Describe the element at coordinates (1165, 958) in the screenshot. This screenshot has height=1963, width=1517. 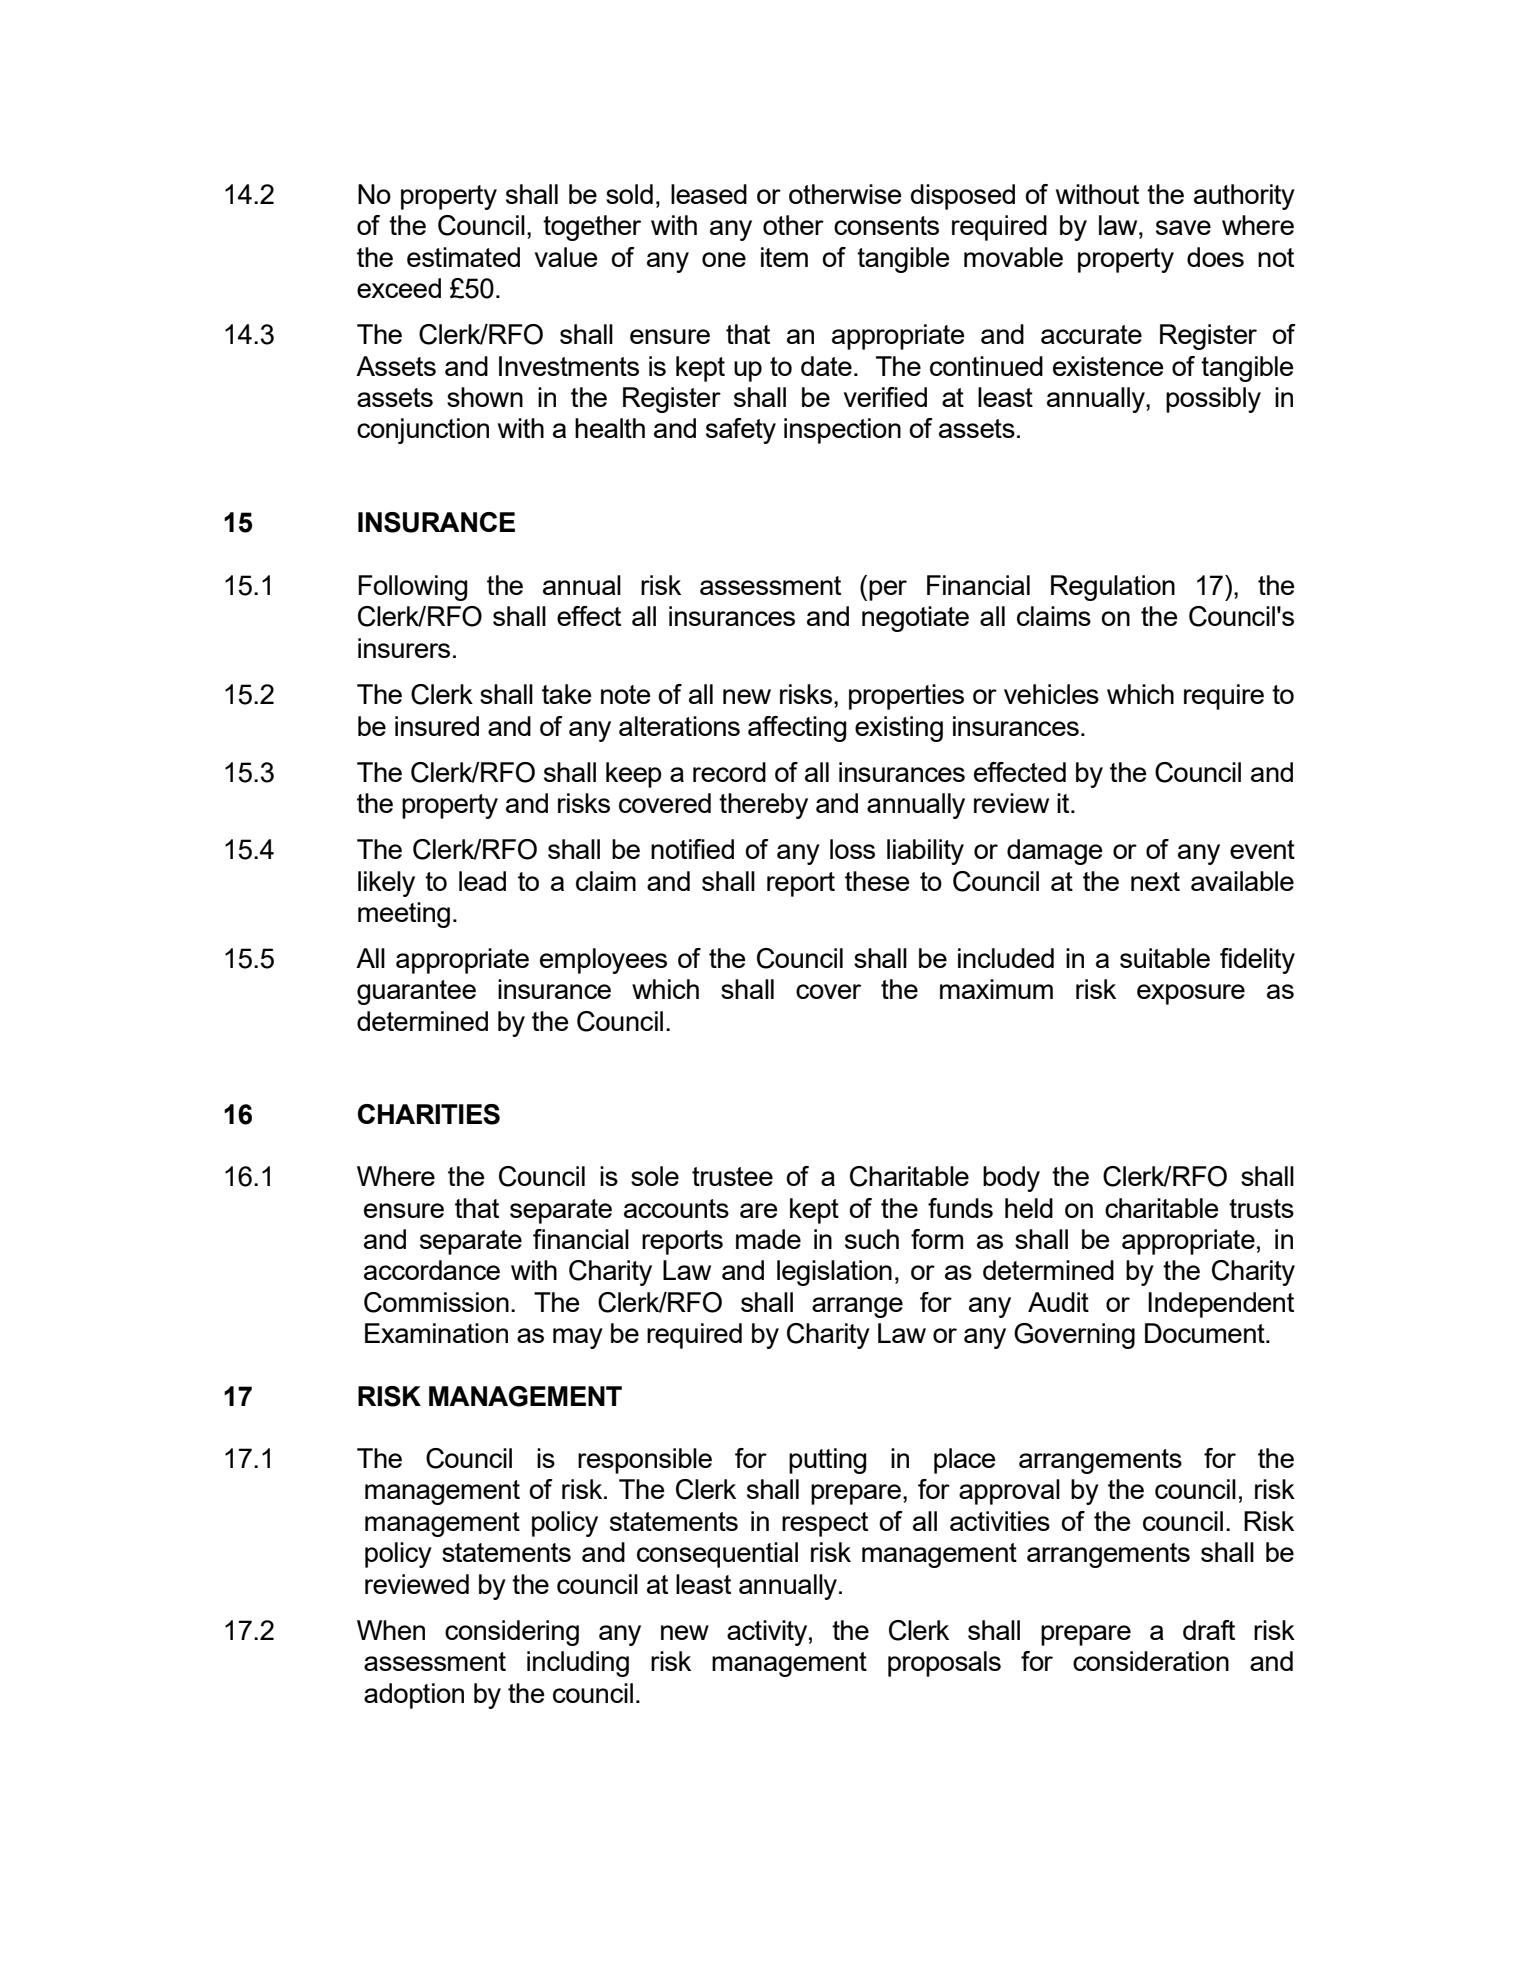
I see `suitable` at that location.
